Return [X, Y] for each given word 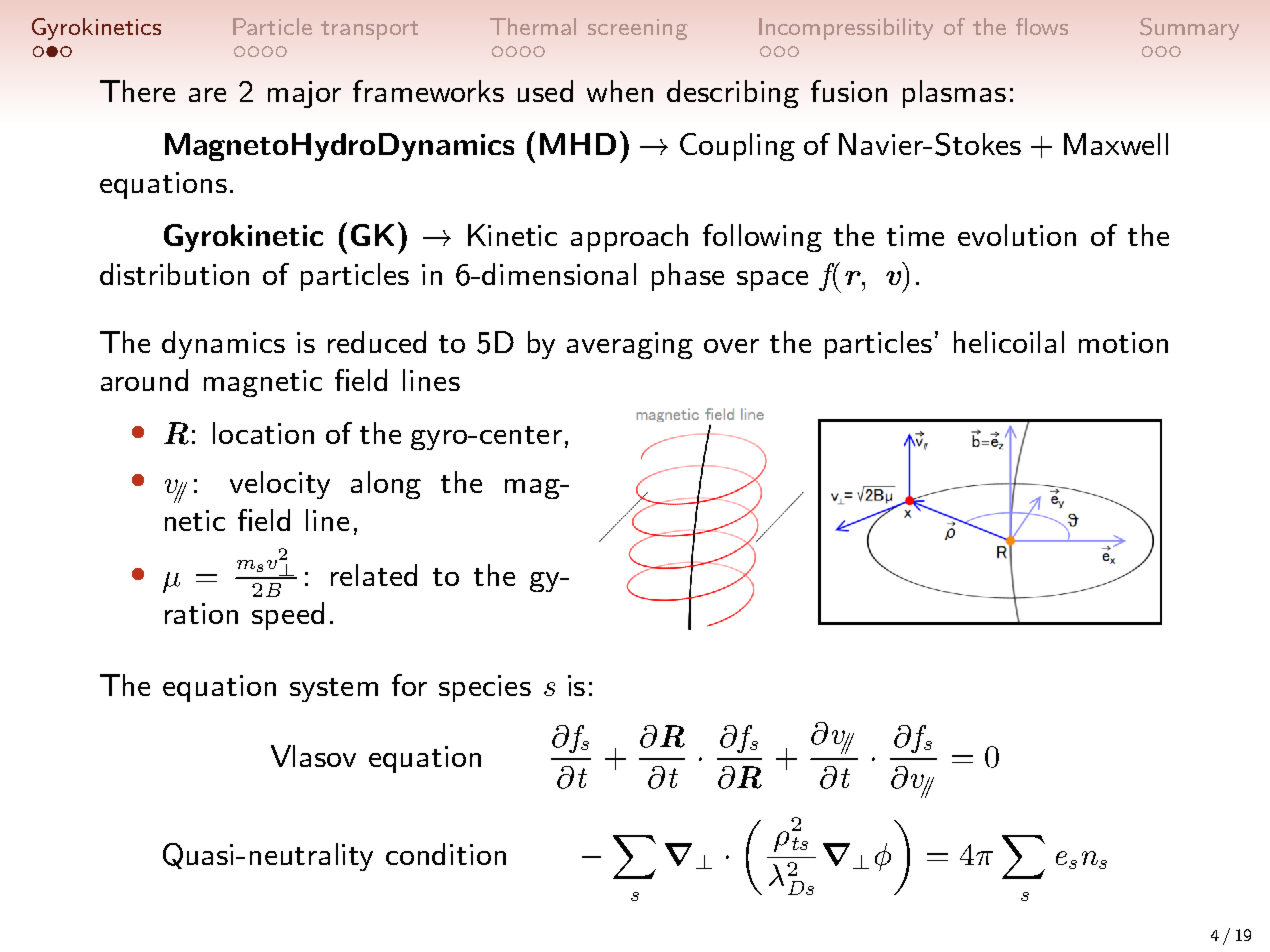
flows [1042, 26]
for [409, 685]
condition [446, 854]
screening [638, 29]
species [485, 688]
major [304, 94]
